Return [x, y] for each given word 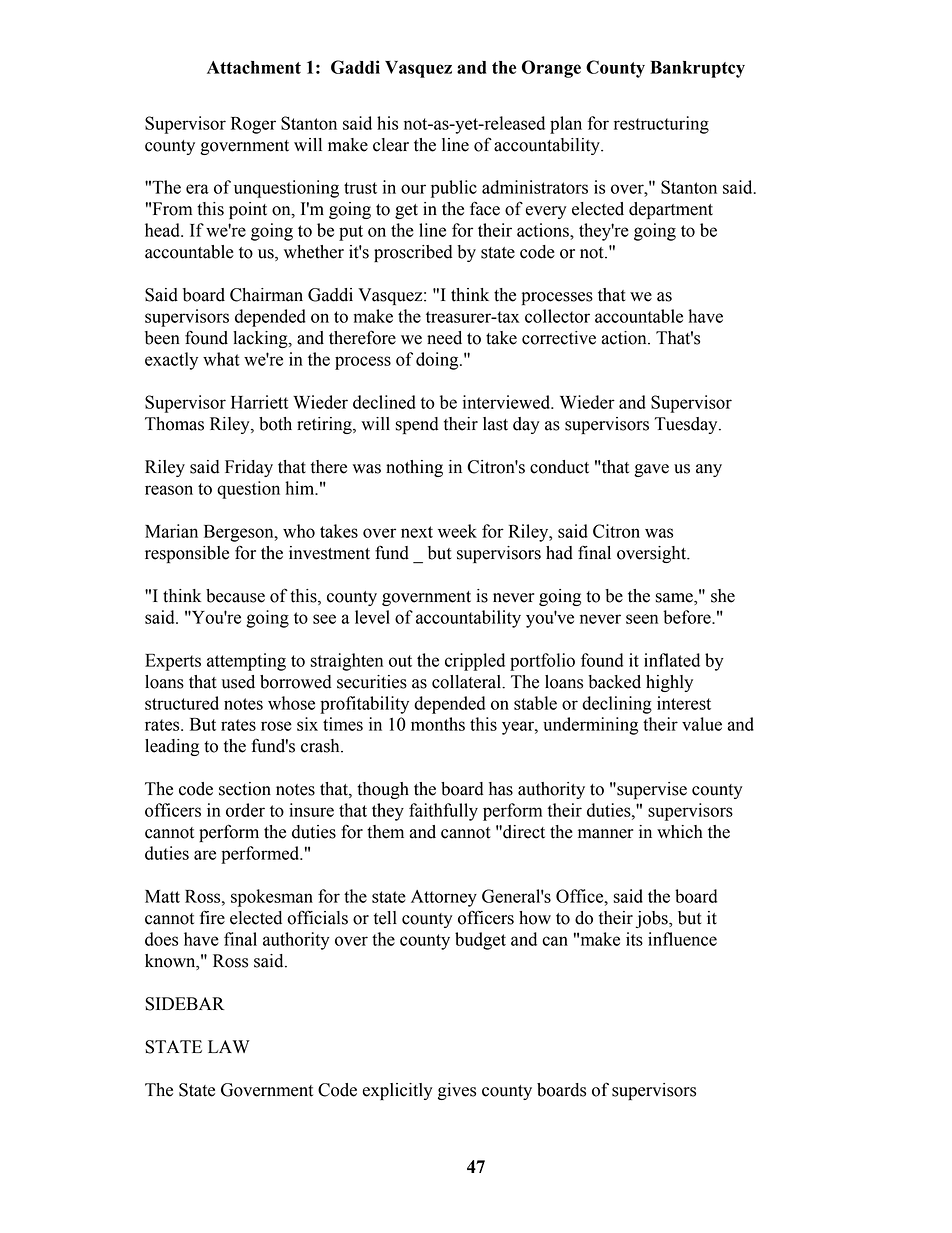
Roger [253, 125]
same [675, 599]
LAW [229, 1046]
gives [457, 1091]
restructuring [661, 125]
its [634, 939]
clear [391, 145]
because [235, 596]
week [457, 531]
